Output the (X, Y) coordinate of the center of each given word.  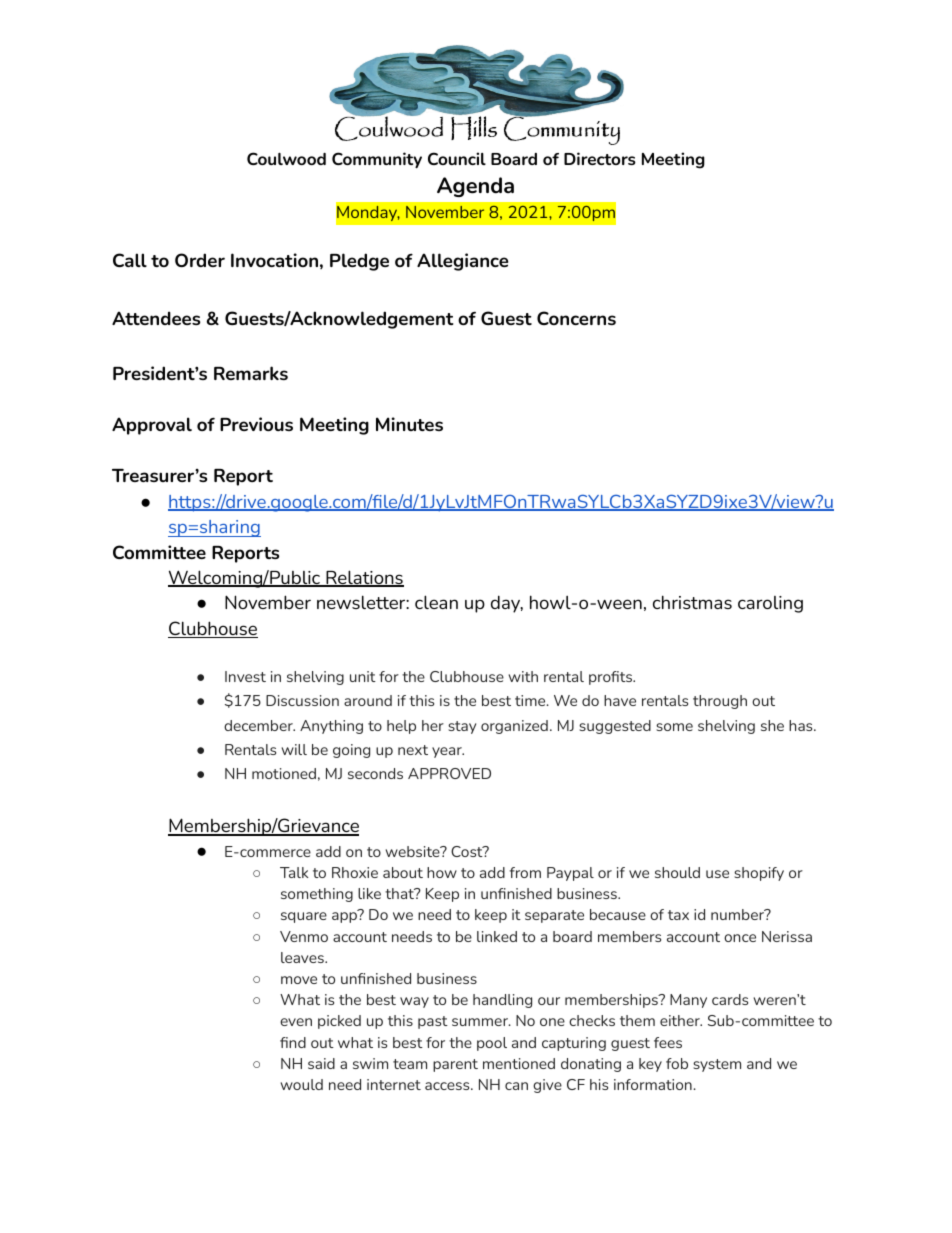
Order (200, 260)
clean (436, 602)
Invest (245, 676)
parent (455, 1065)
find (293, 1042)
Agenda (475, 187)
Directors (600, 158)
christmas (692, 602)
